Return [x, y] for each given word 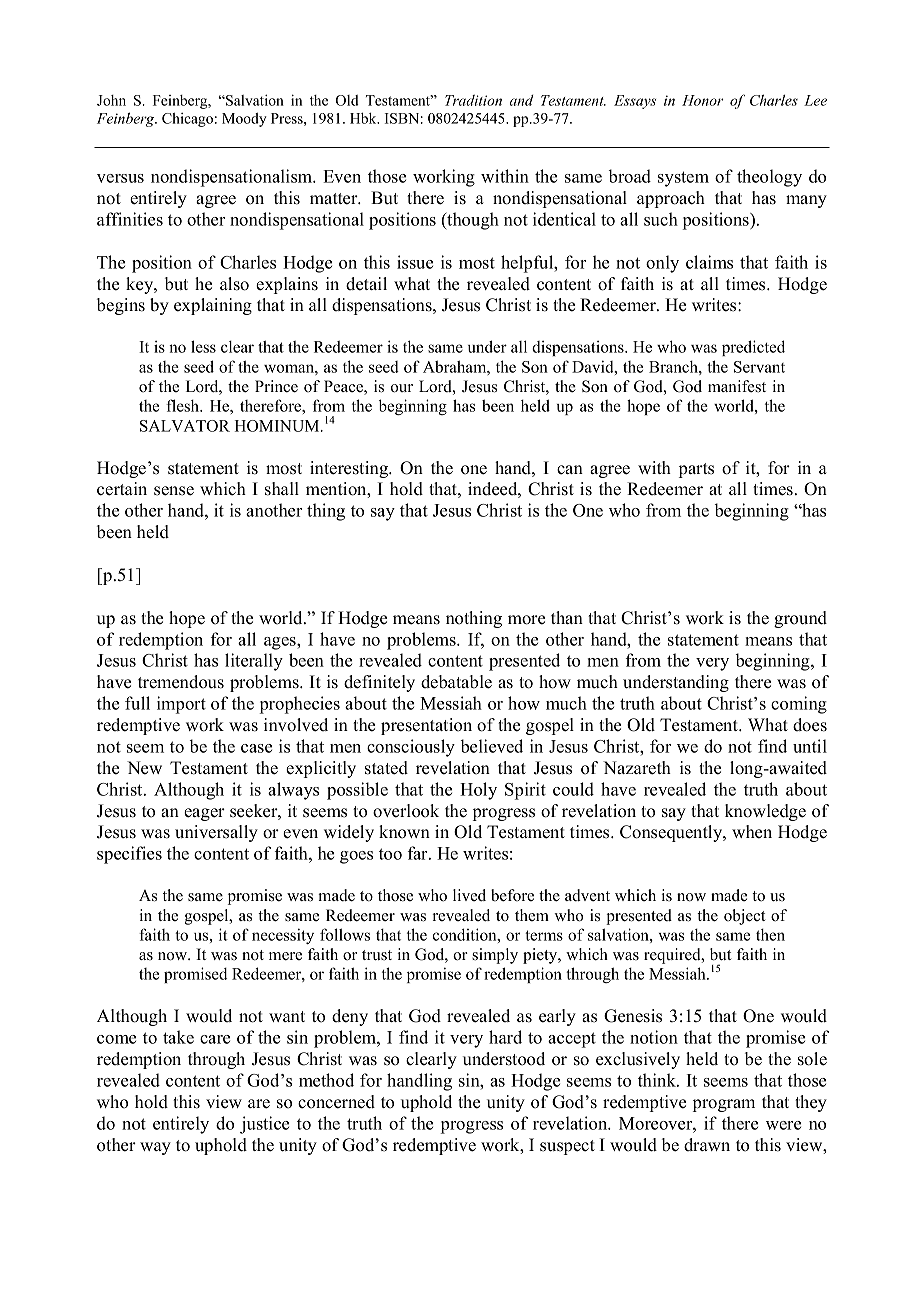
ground [800, 619]
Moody [244, 120]
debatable [456, 682]
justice [264, 1125]
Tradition [473, 100]
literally [254, 662]
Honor [703, 100]
